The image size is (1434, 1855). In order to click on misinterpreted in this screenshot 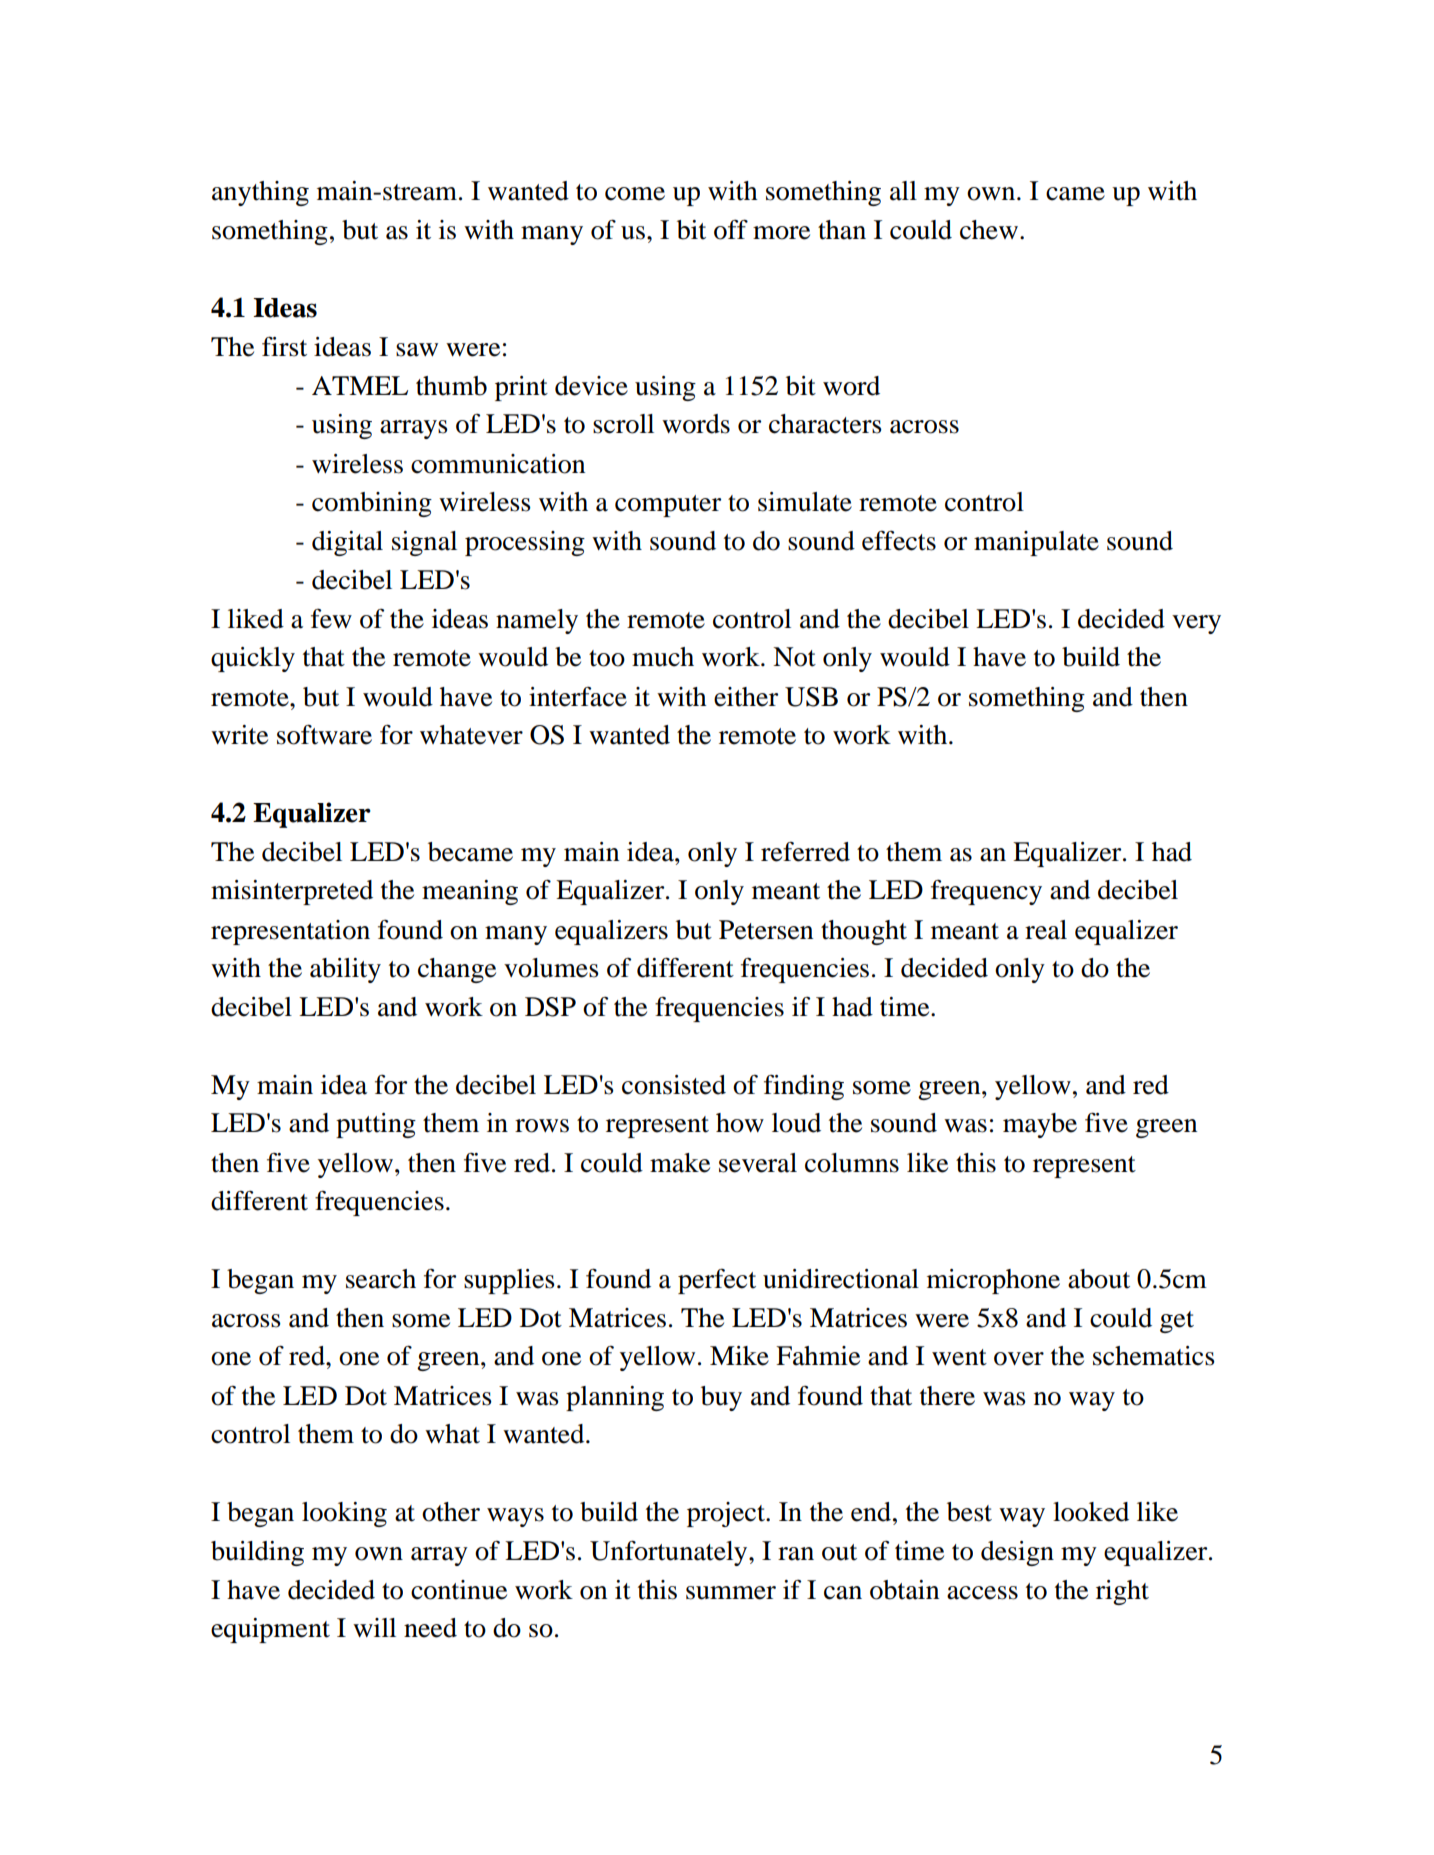, I will do `click(292, 892)`.
